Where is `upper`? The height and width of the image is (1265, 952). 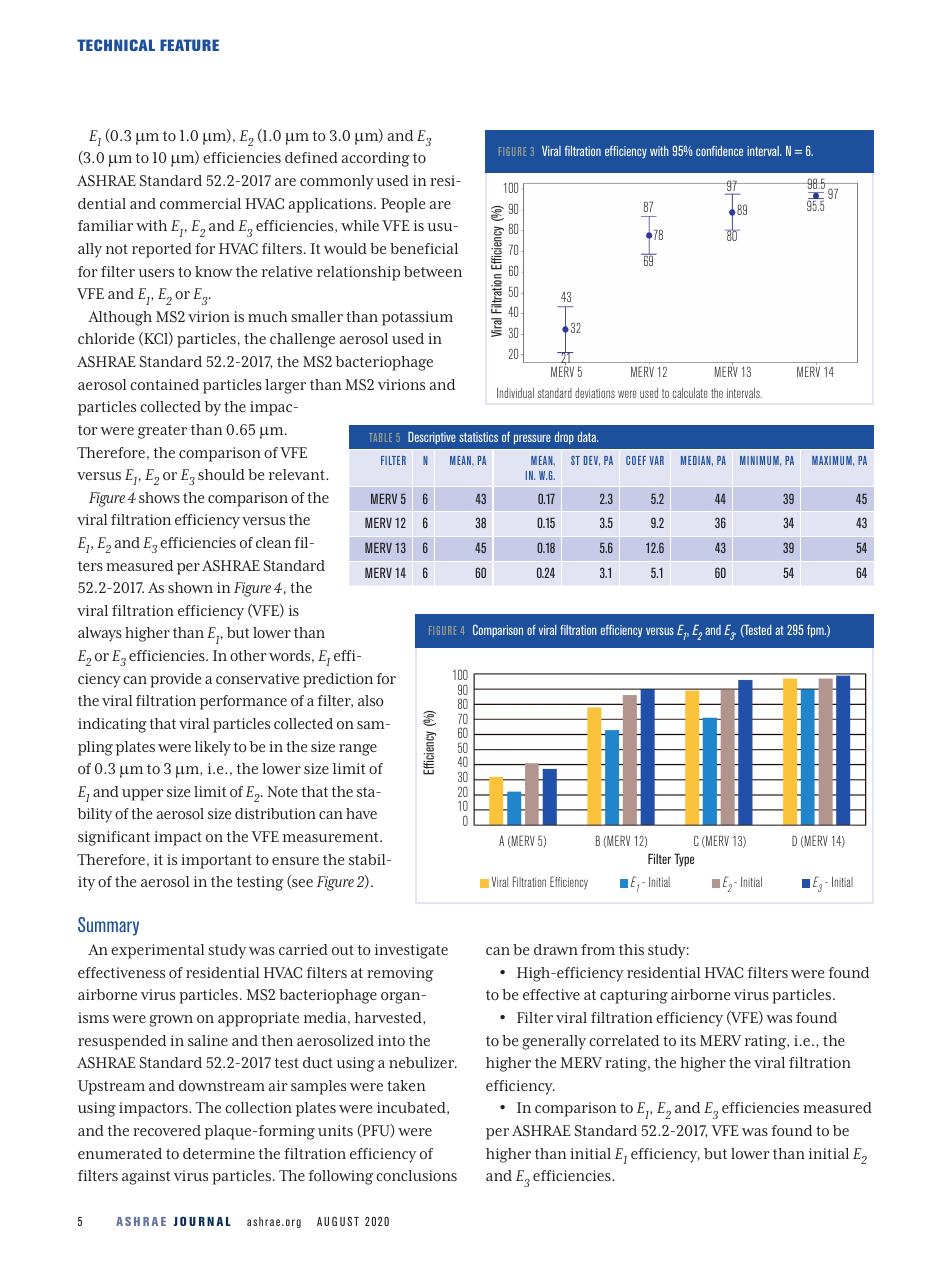
upper is located at coordinates (143, 795).
